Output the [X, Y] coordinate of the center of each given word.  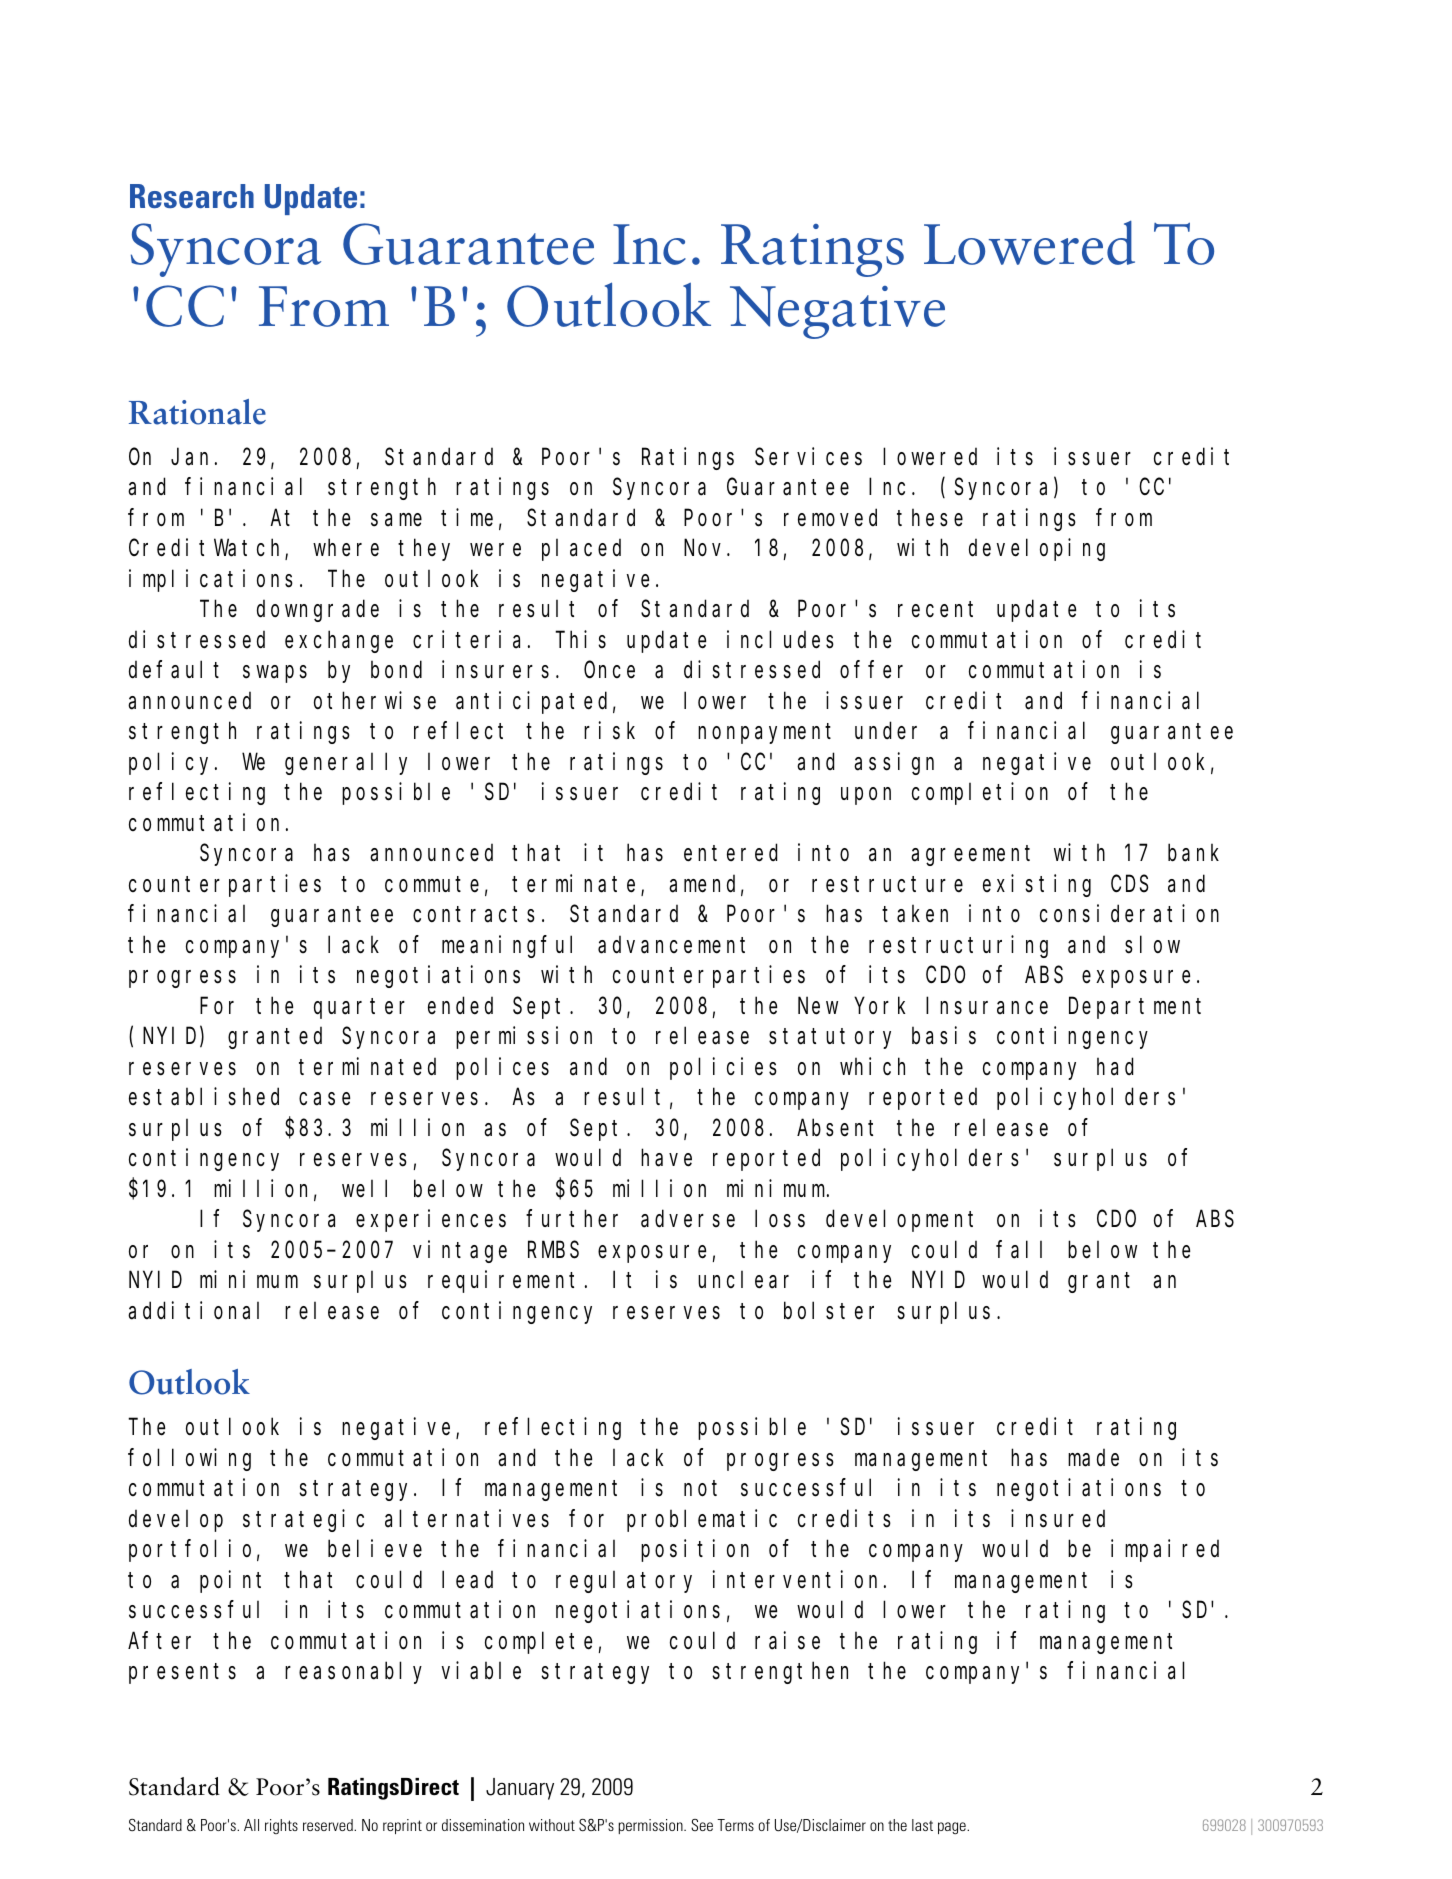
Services [808, 456]
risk [609, 731]
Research [192, 196]
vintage [460, 1251]
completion [980, 794]
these [930, 518]
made [1093, 1458]
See [702, 1825]
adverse [688, 1219]
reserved [329, 1825]
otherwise [375, 700]
